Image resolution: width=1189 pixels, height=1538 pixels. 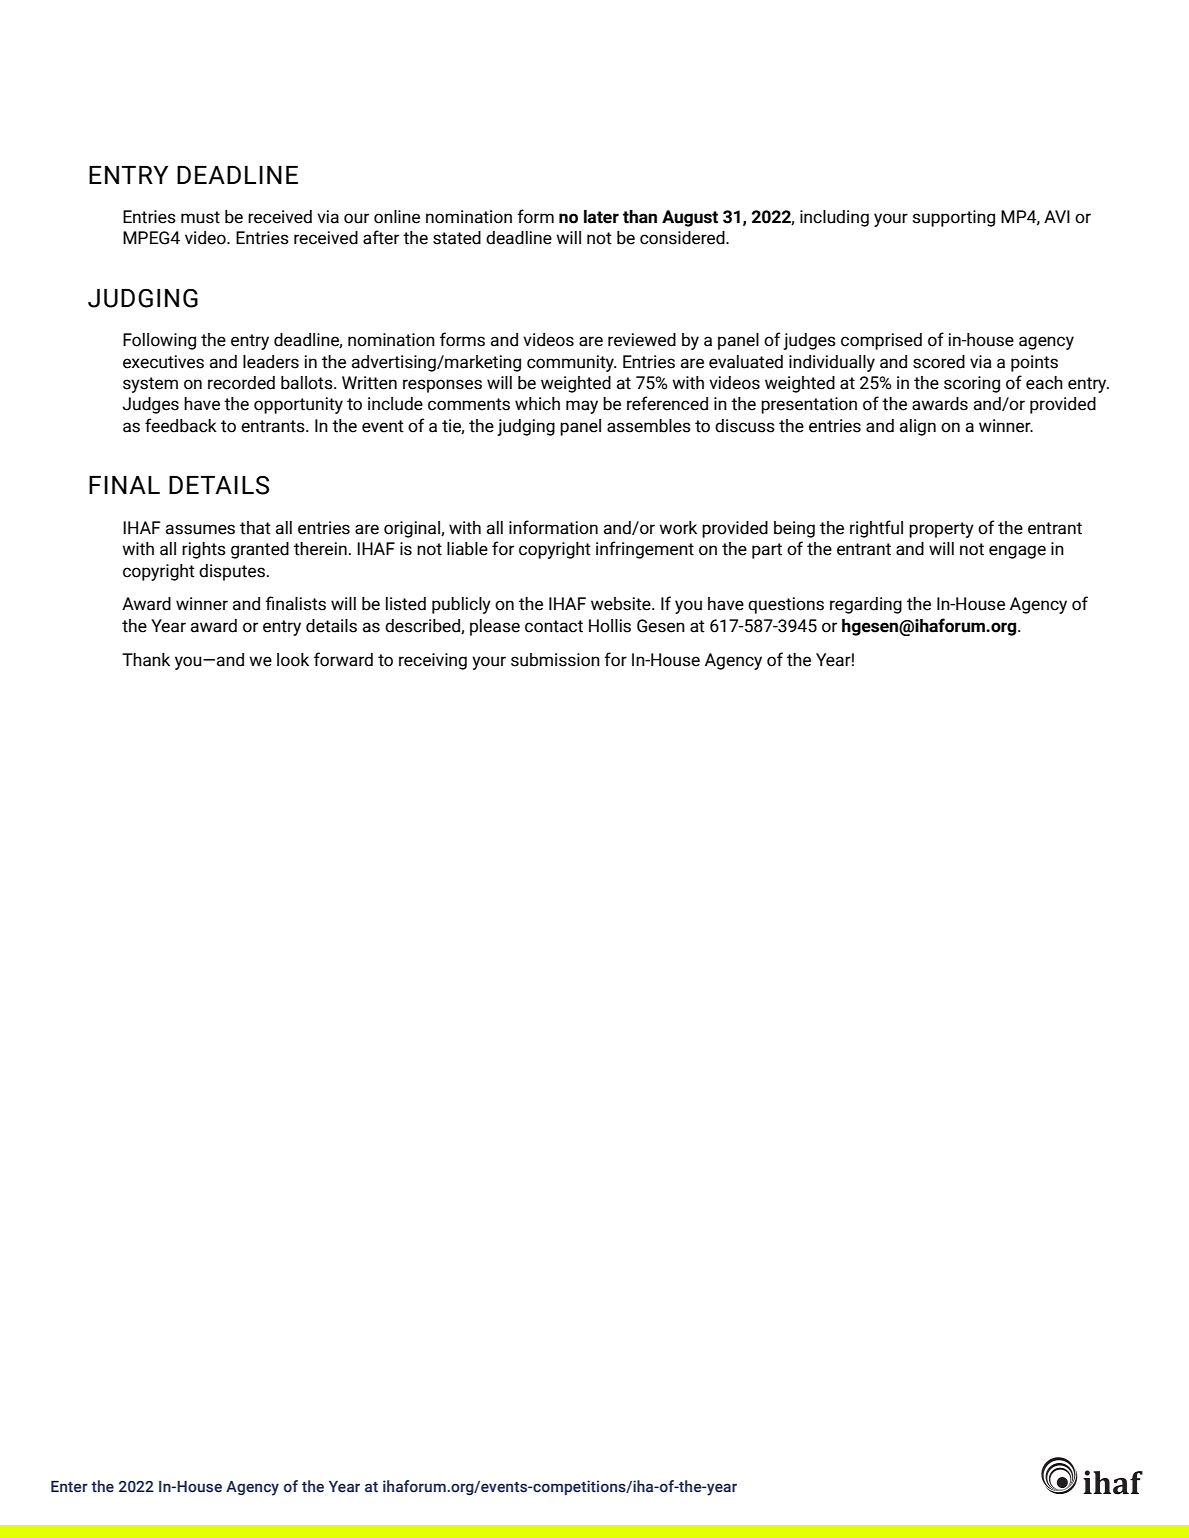 I want to click on must, so click(x=200, y=217).
